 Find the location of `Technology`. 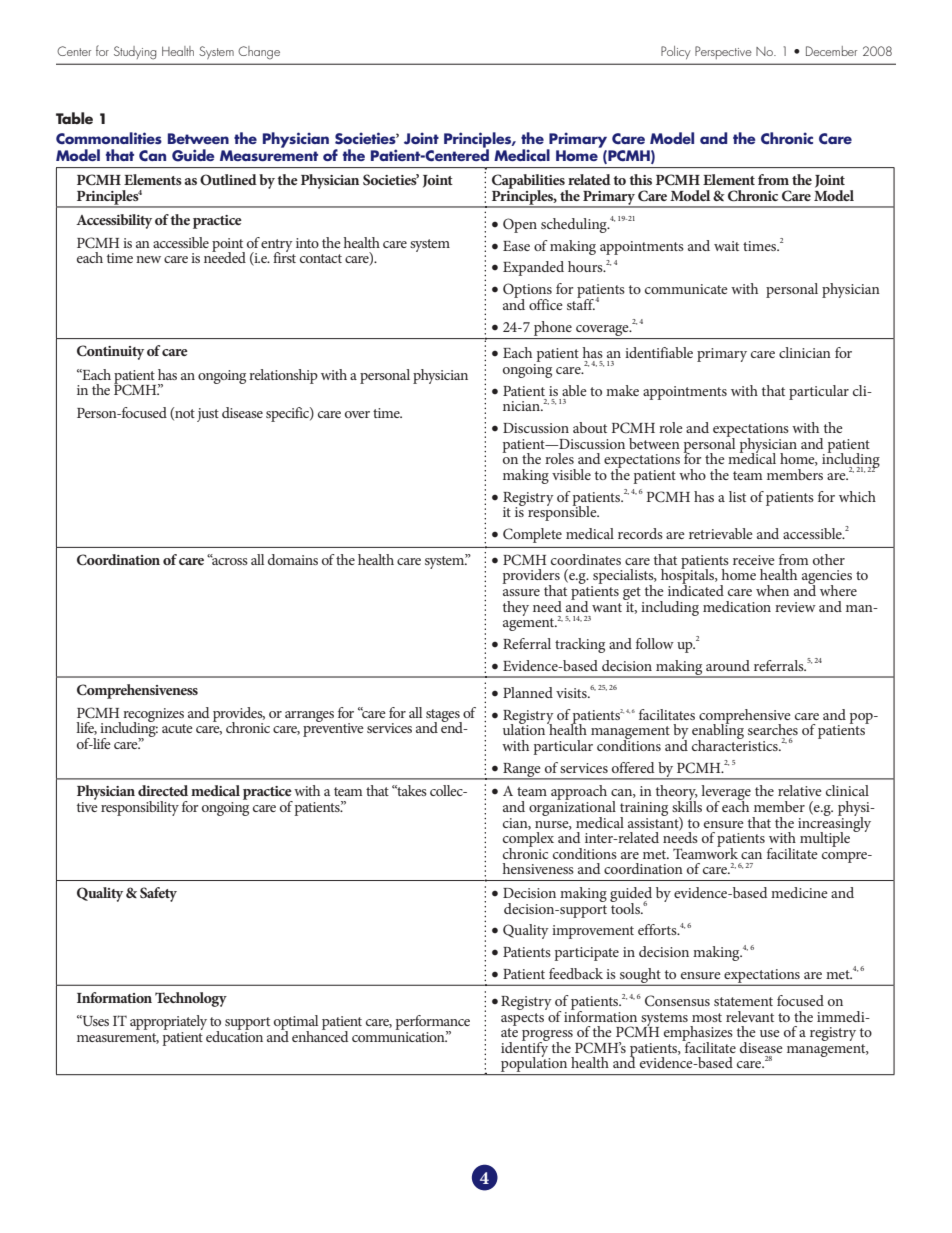

Technology is located at coordinates (191, 999).
